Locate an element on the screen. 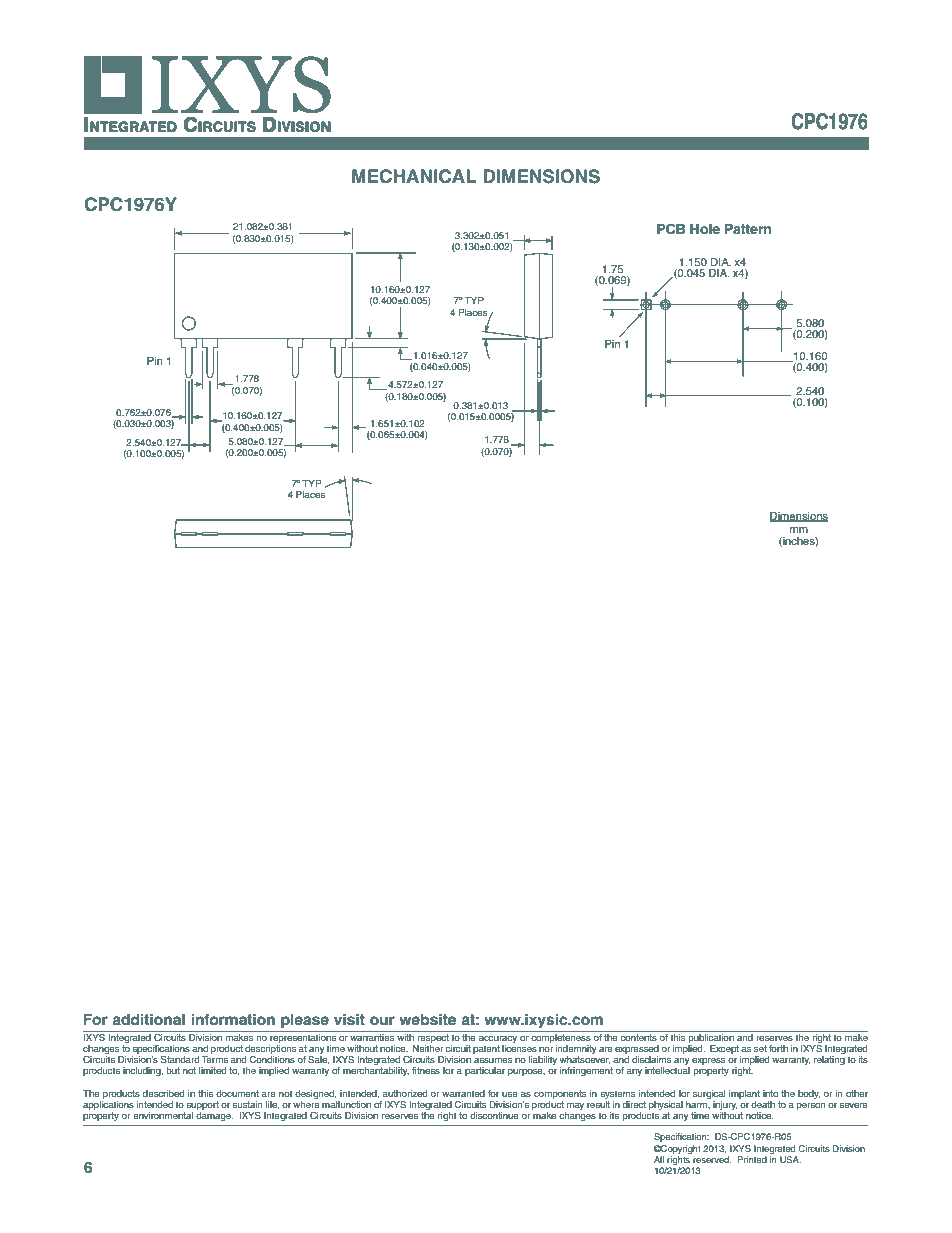  PCB is located at coordinates (671, 229).
